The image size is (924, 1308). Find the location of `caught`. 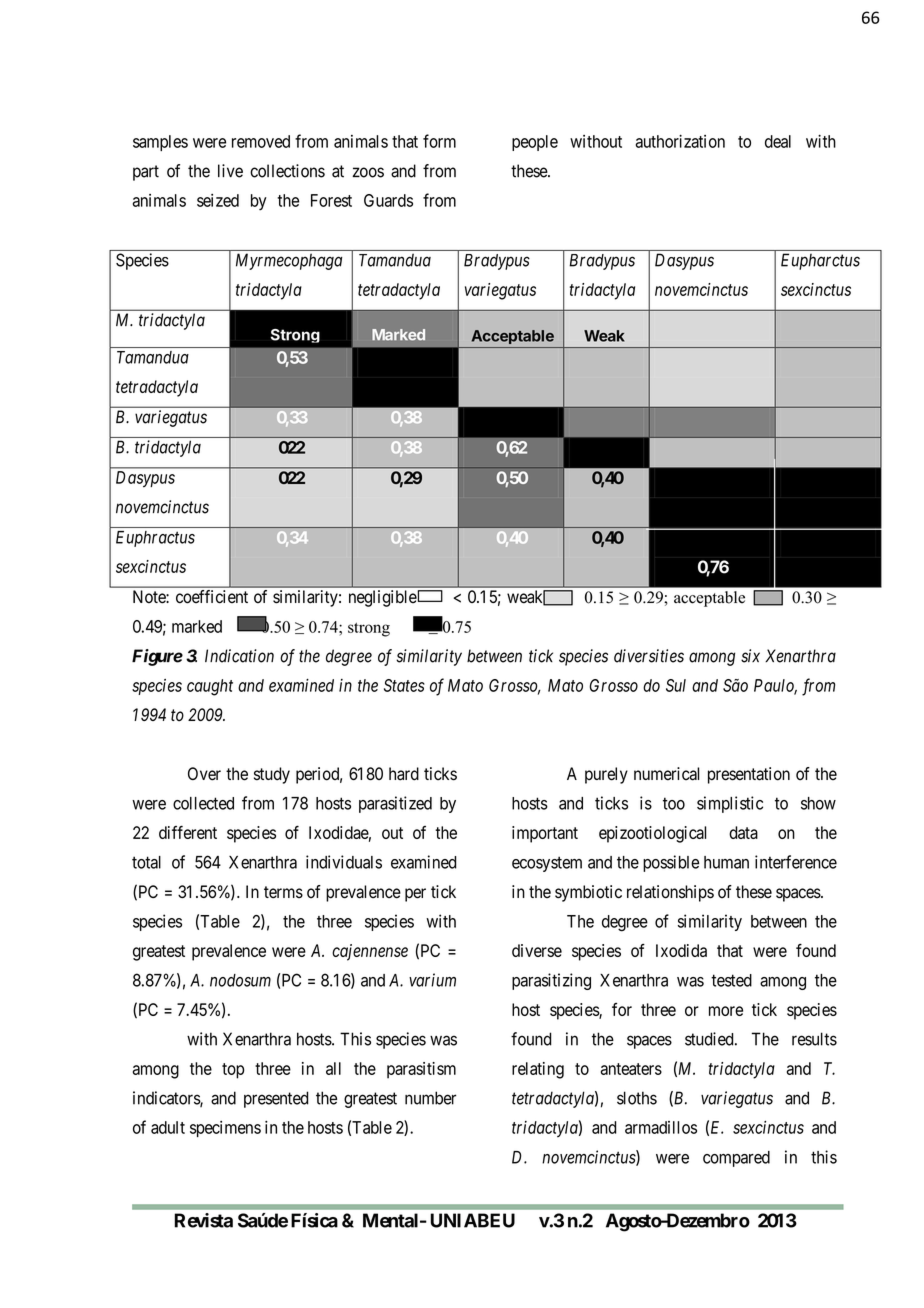

caught is located at coordinates (210, 687).
